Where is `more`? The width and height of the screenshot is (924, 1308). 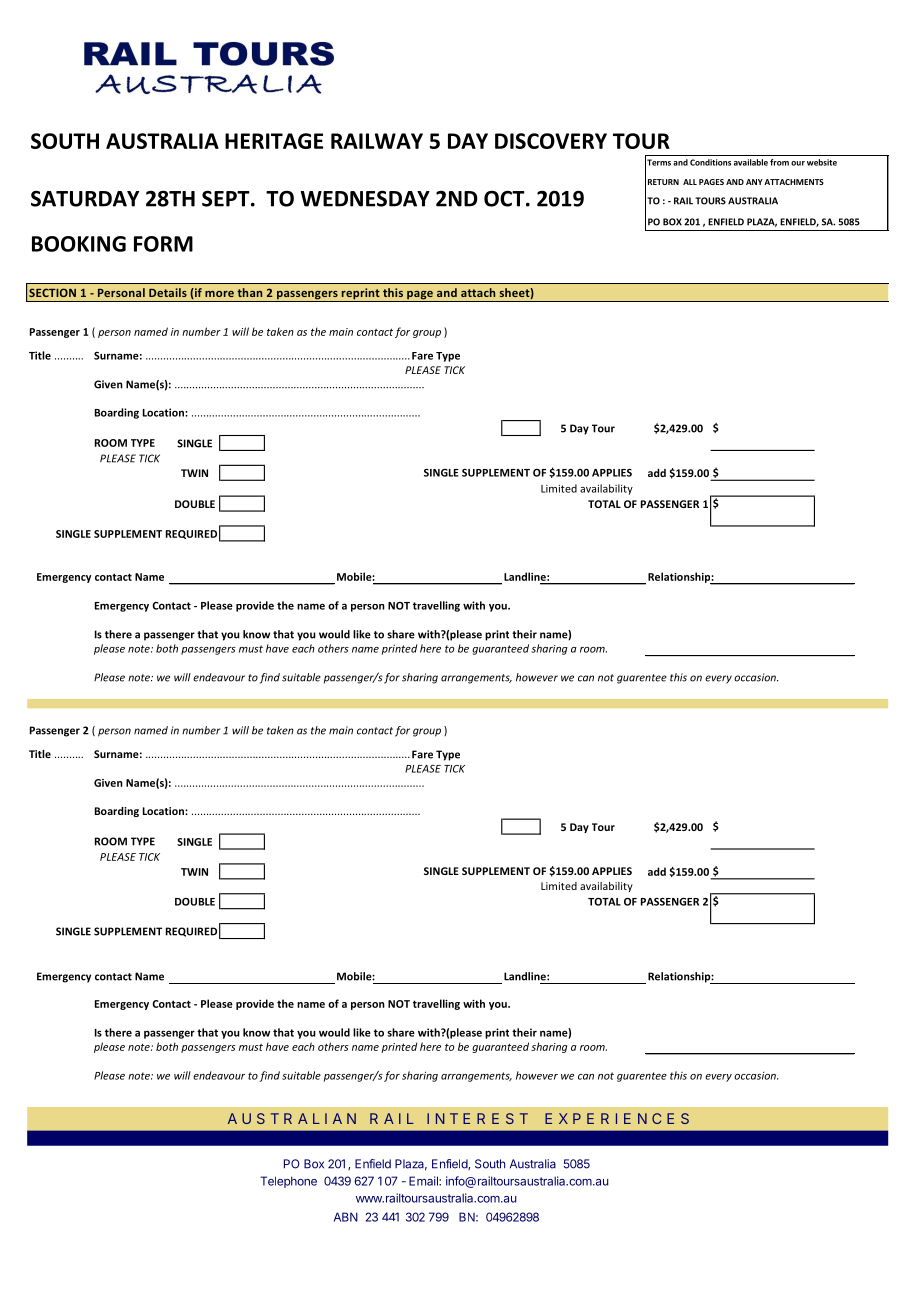
more is located at coordinates (219, 294).
